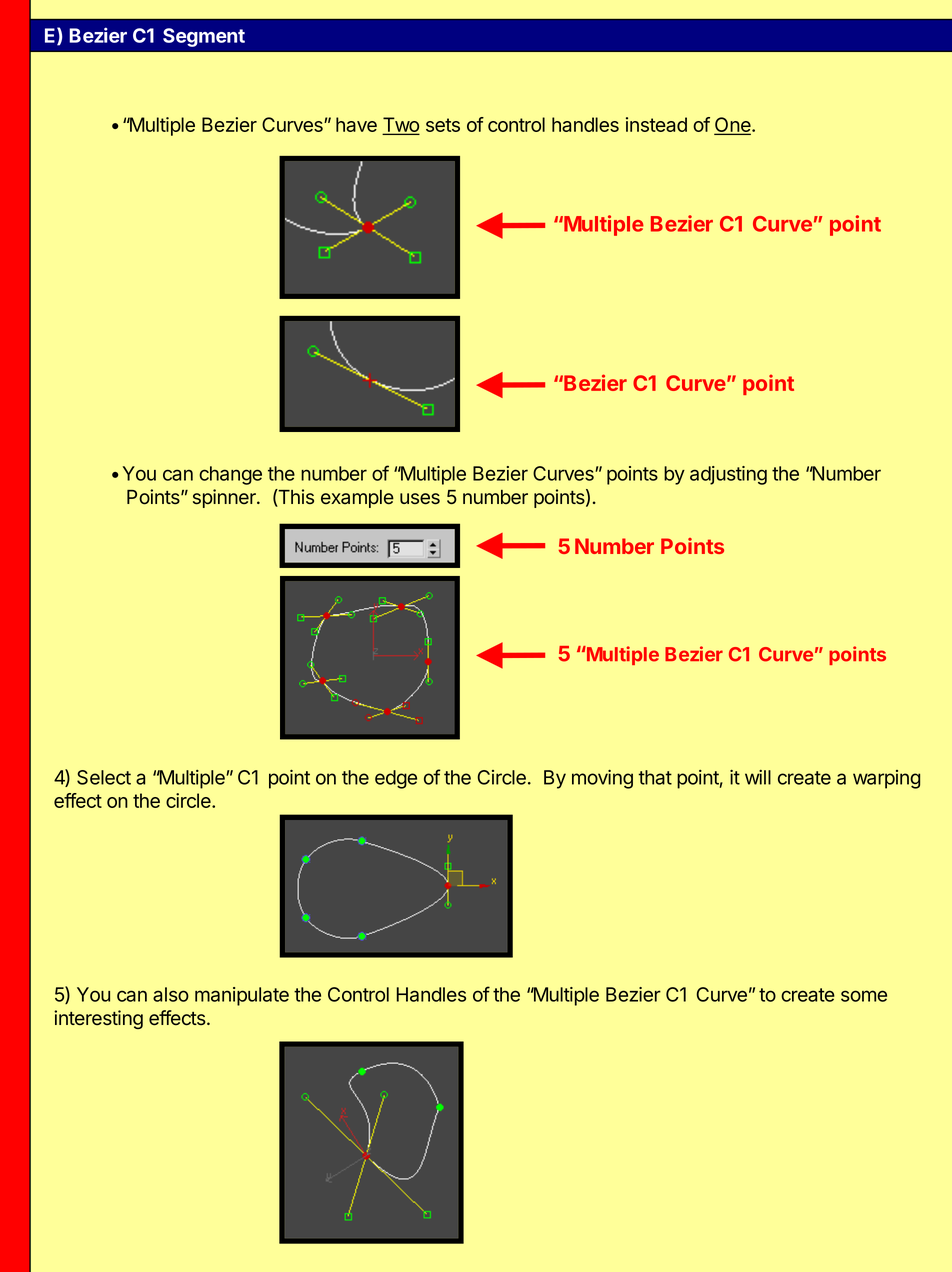  Describe the element at coordinates (864, 996) in the screenshot. I see `some` at that location.
